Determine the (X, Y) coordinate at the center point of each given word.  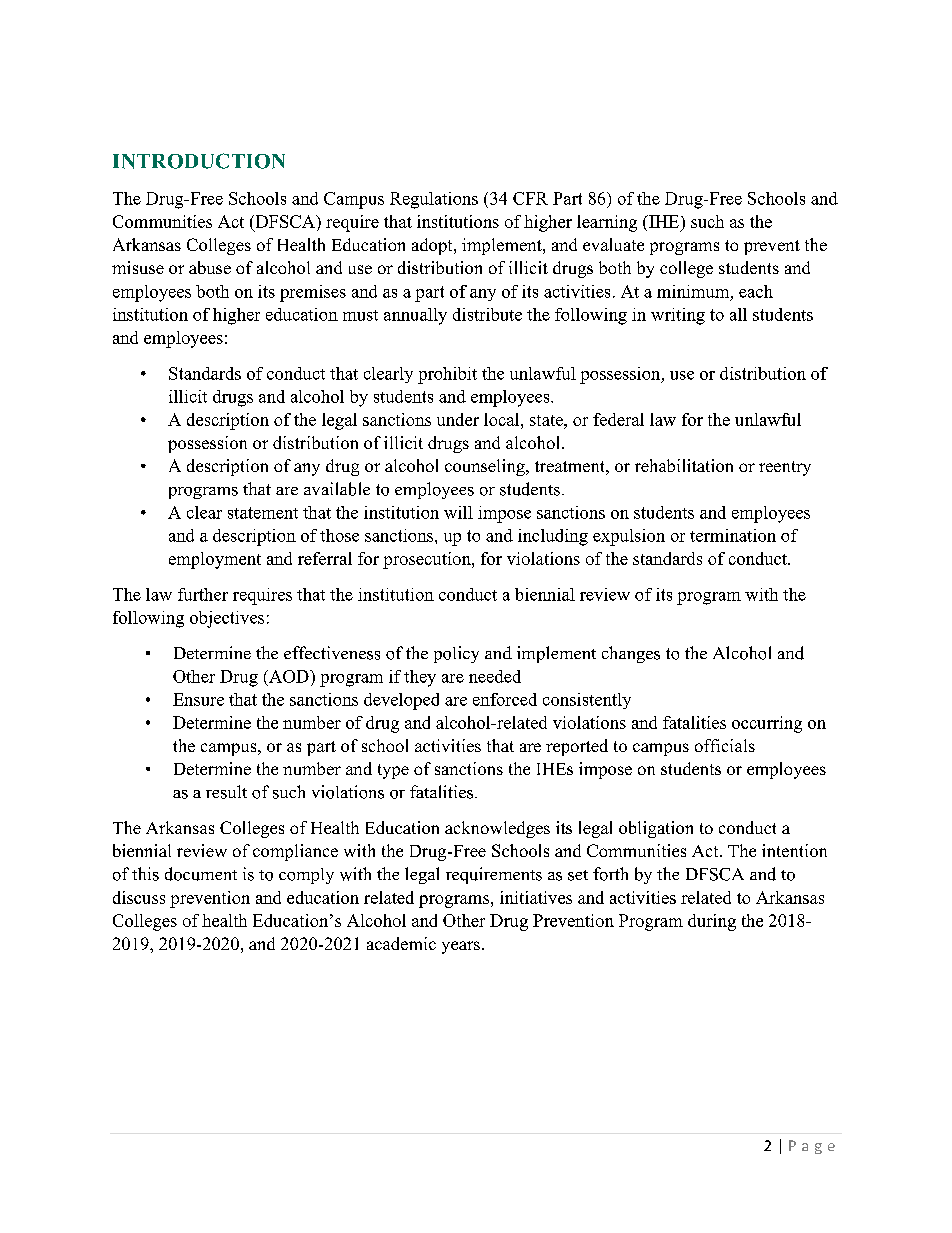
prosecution (428, 560)
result (226, 792)
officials (725, 745)
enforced (505, 699)
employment (215, 560)
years (461, 947)
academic (401, 943)
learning (607, 223)
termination (733, 535)
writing (678, 316)
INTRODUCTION (199, 161)
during (712, 922)
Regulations (434, 200)
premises (313, 293)
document (201, 874)
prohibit (447, 375)
